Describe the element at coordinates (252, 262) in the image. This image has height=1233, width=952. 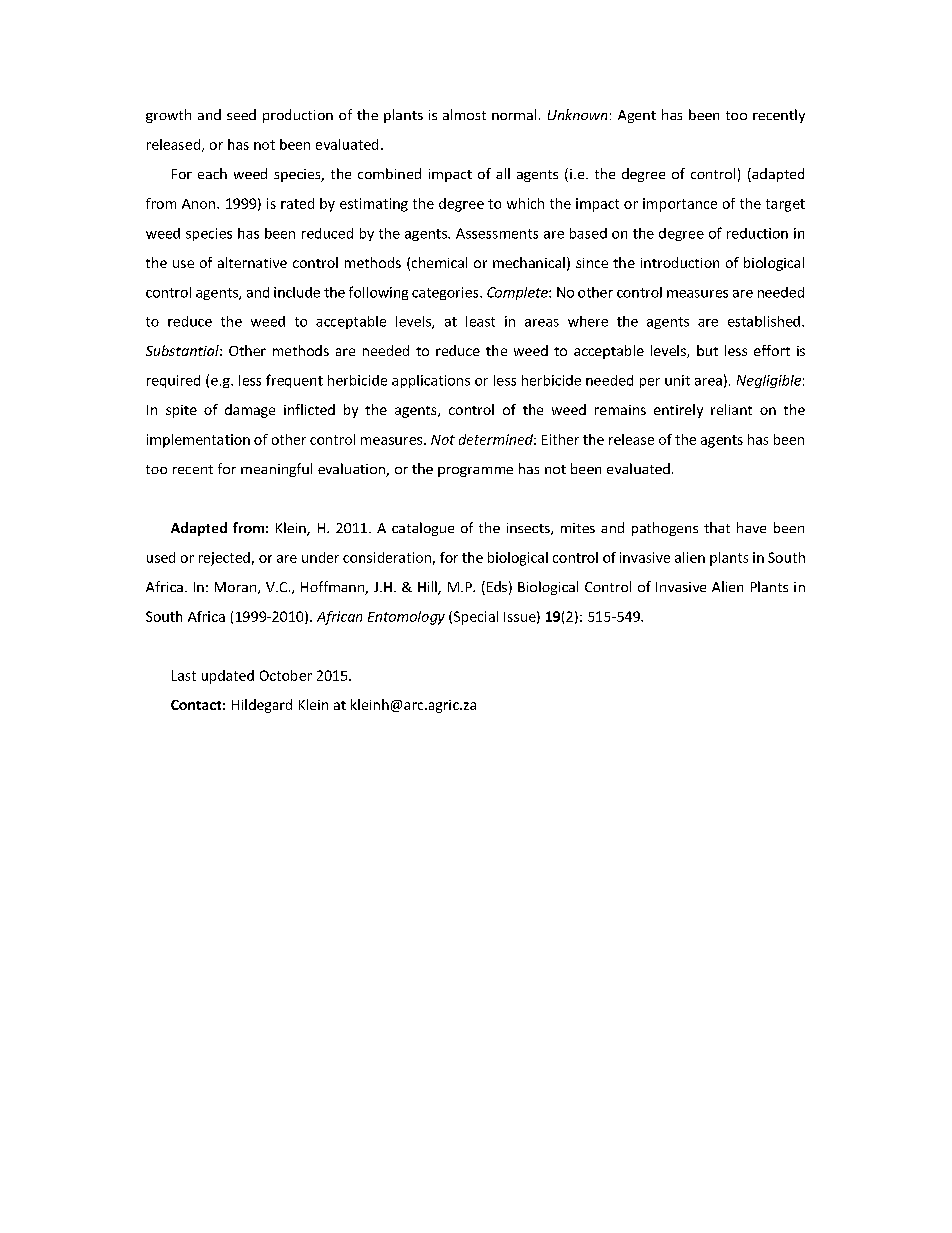
I see `alternative` at that location.
